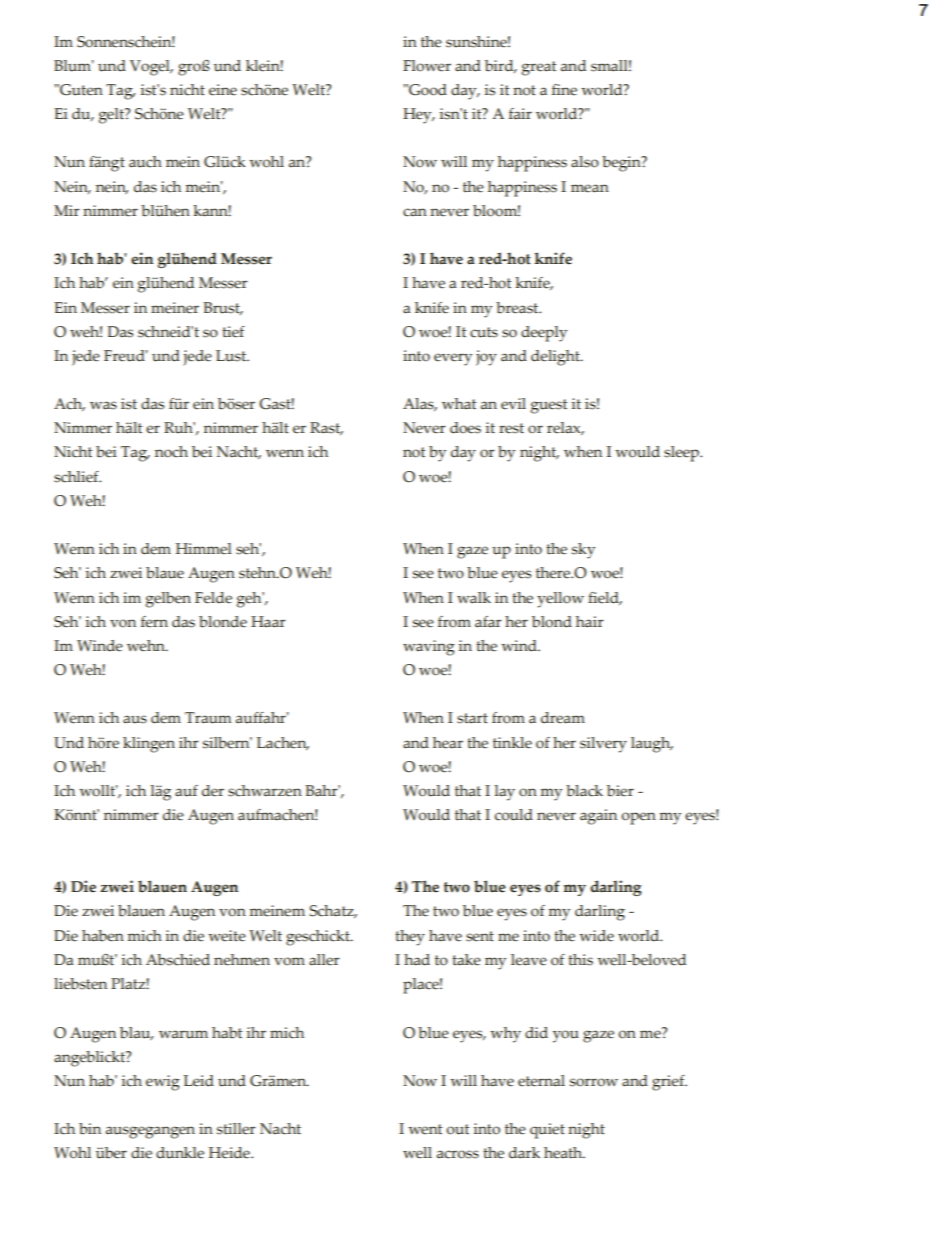  What do you see at coordinates (448, 743) in the screenshot?
I see `hear` at bounding box center [448, 743].
